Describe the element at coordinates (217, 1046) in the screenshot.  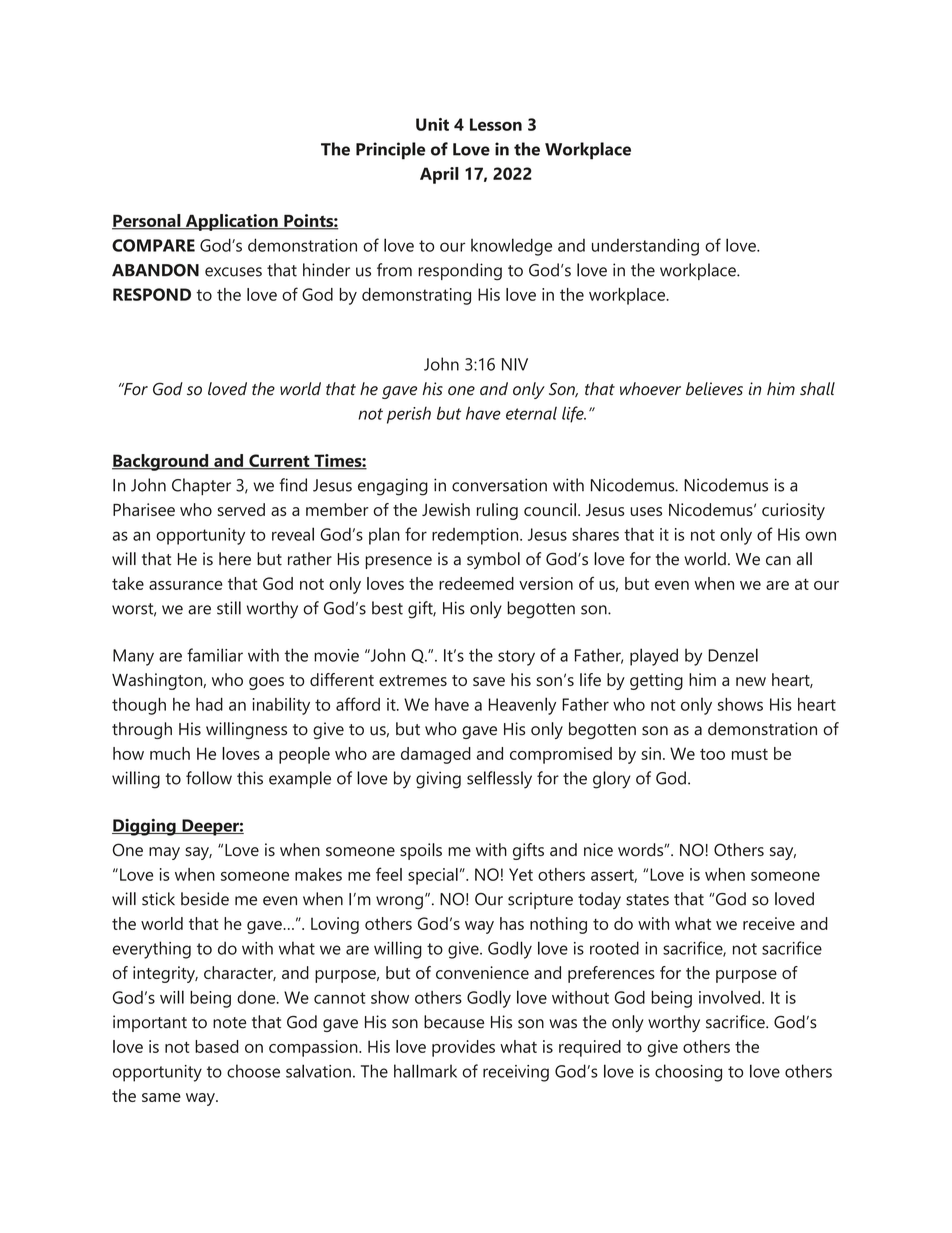
I see `based` at that location.
